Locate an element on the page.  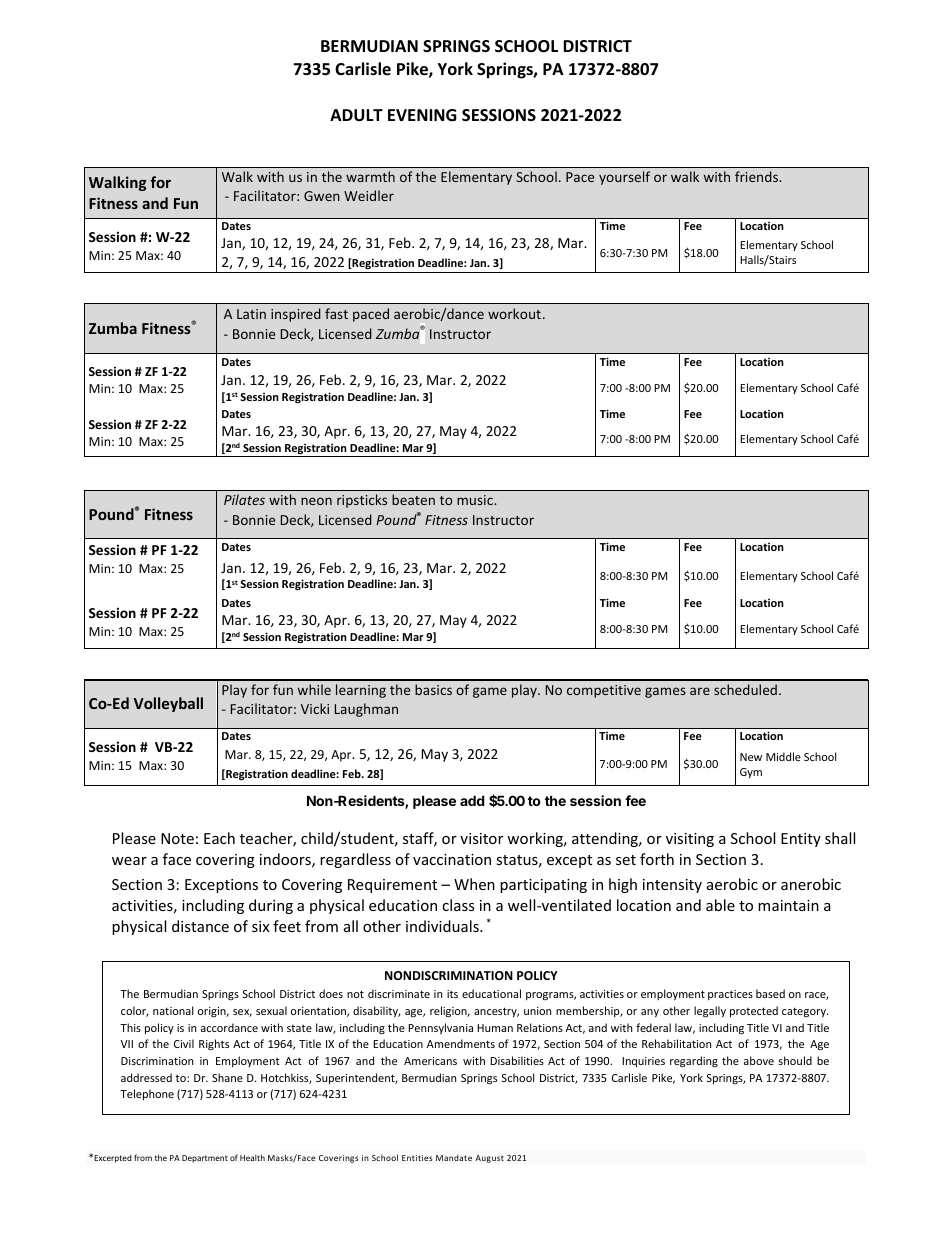
Gwen is located at coordinates (322, 196).
